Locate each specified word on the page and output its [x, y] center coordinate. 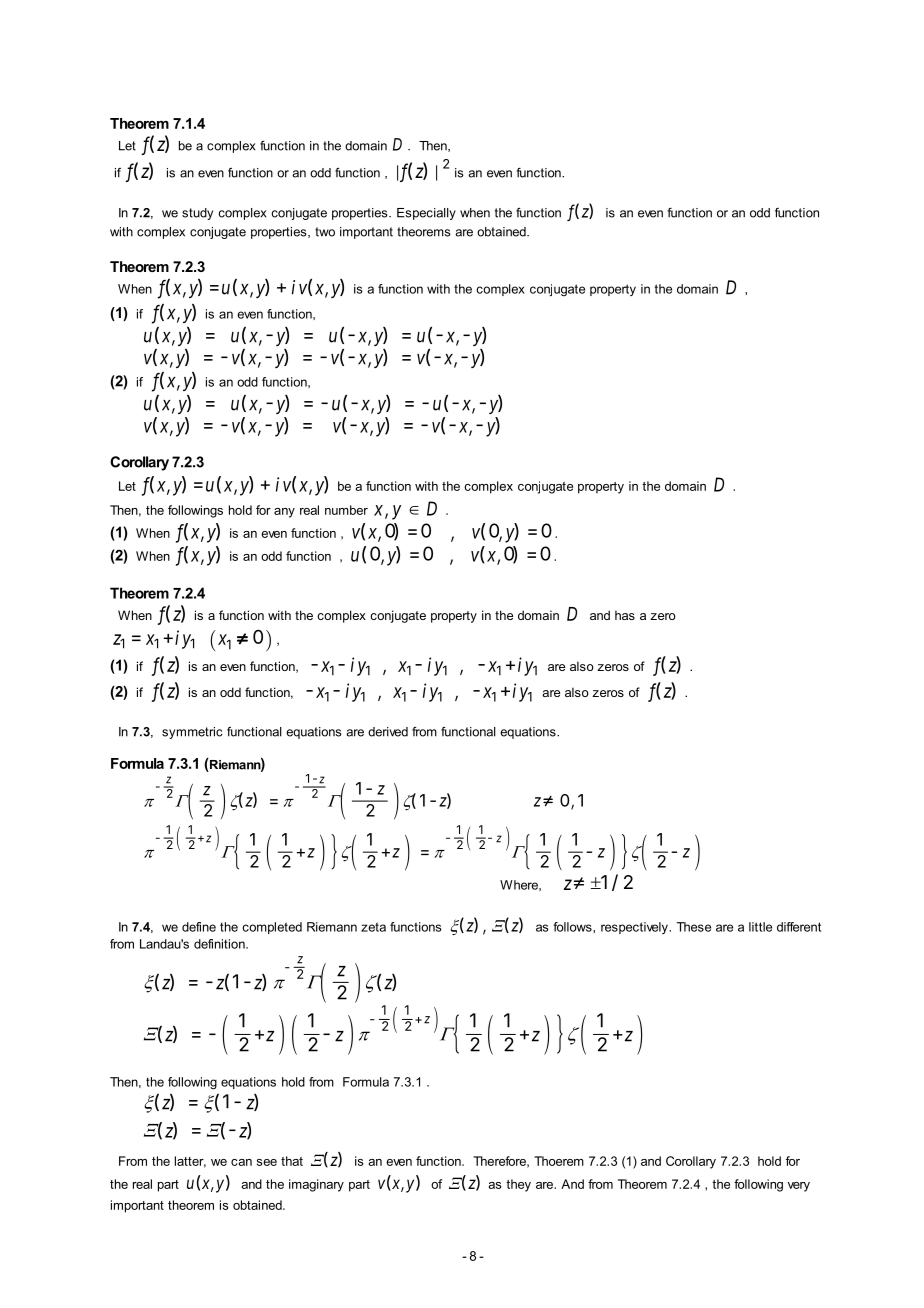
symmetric [192, 733]
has [625, 615]
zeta [373, 927]
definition [220, 944]
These [694, 927]
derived [388, 732]
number [346, 510]
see [267, 1162]
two [325, 232]
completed [272, 928]
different [799, 927]
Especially [426, 214]
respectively [635, 928]
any [284, 513]
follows [573, 927]
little [760, 927]
